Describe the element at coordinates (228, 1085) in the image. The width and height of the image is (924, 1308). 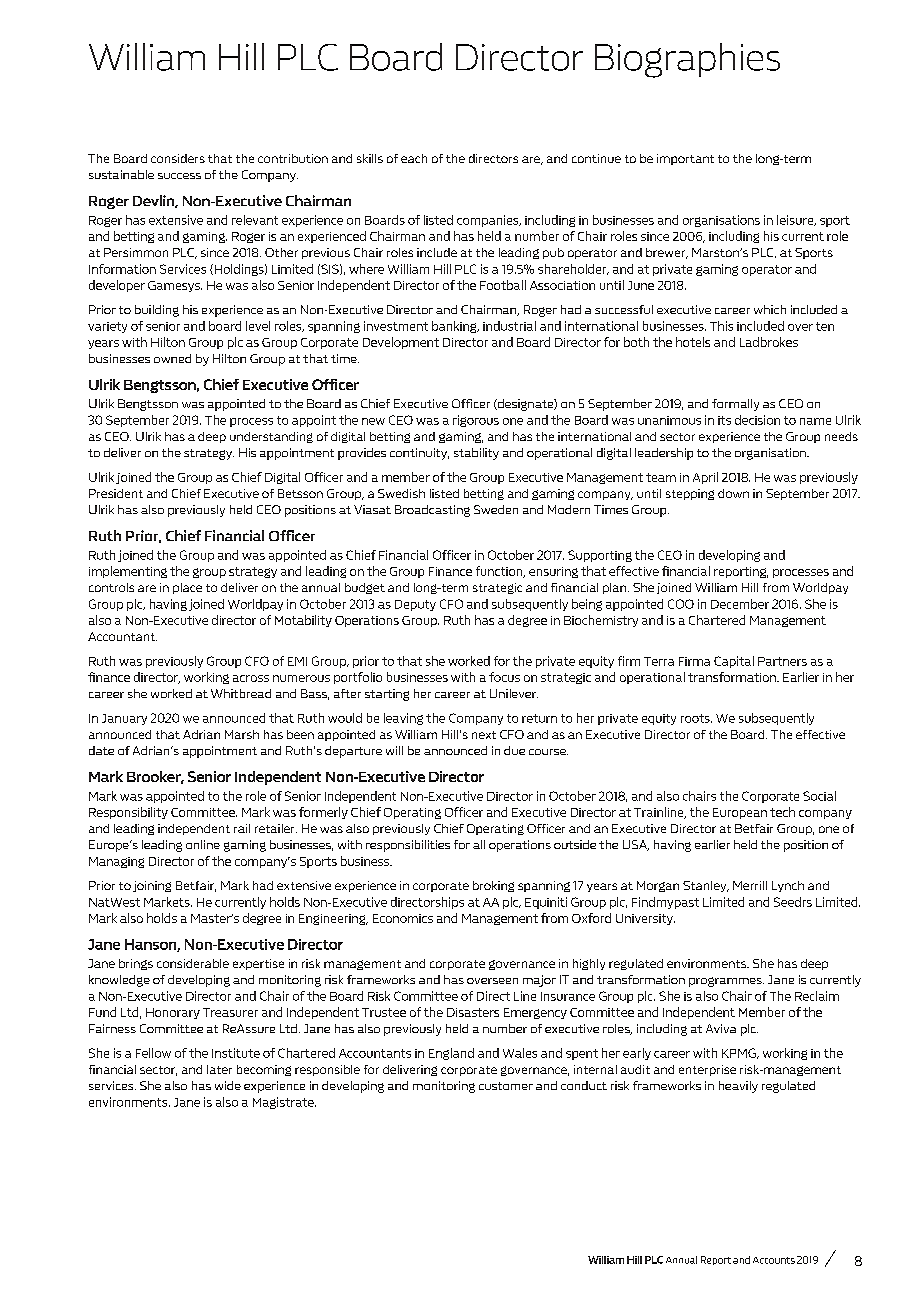
I see `wide` at that location.
